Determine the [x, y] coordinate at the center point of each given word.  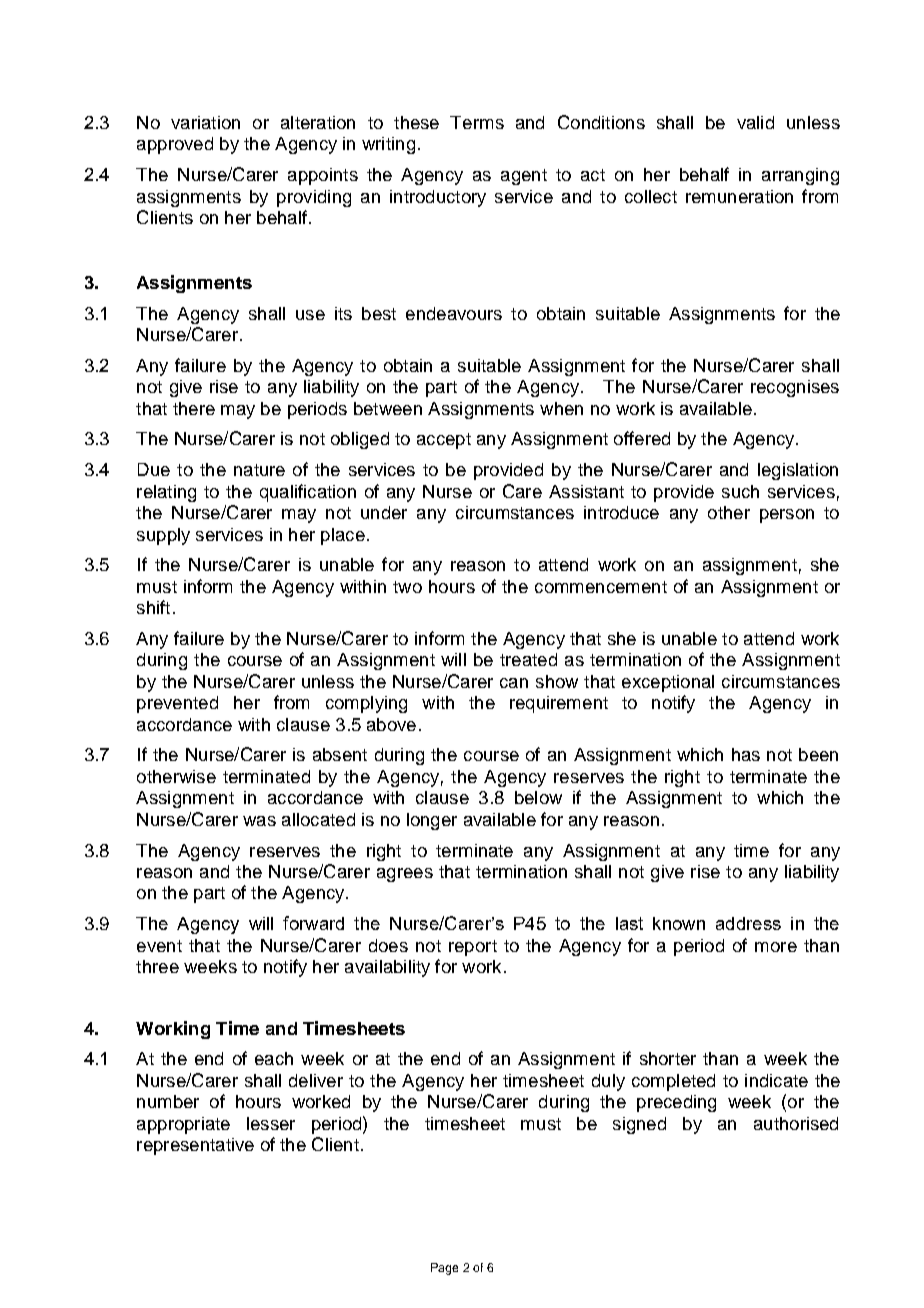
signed [639, 1125]
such [740, 491]
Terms [477, 122]
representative [195, 1146]
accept [444, 441]
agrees [405, 875]
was [259, 821]
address [748, 923]
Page [444, 1269]
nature [259, 470]
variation [205, 122]
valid [755, 122]
